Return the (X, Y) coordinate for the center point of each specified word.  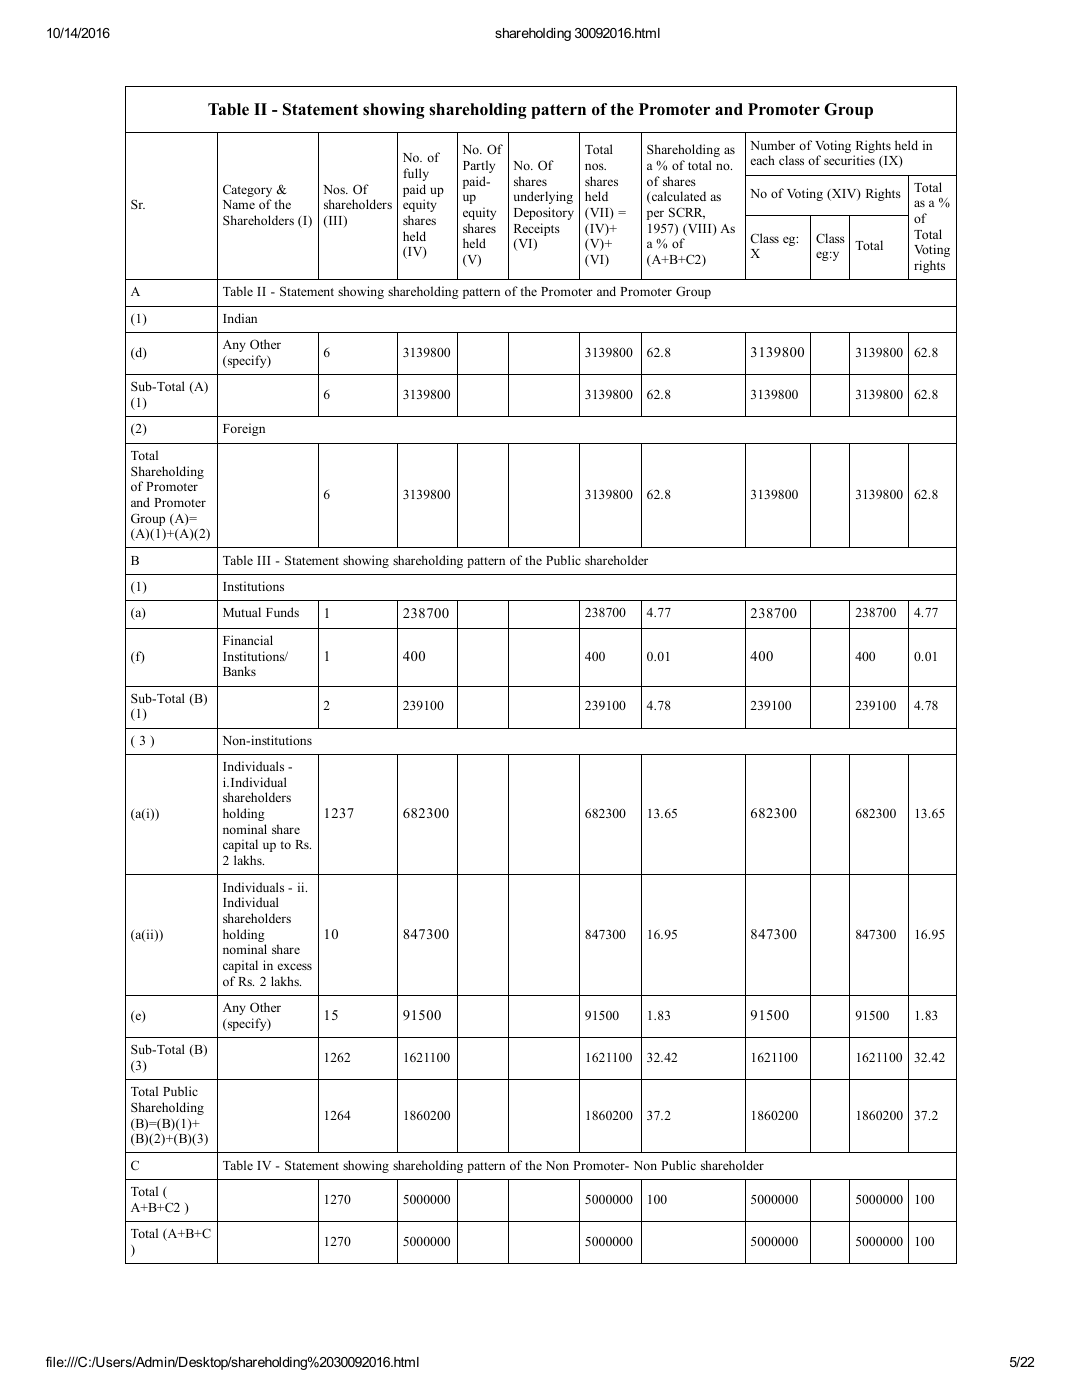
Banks (239, 671)
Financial (248, 640)
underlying (543, 197)
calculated (678, 197)
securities (849, 160)
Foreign (244, 429)
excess (295, 966)
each (763, 160)
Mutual (242, 612)
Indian (240, 318)
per (655, 215)
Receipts (537, 229)
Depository (544, 213)
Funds (282, 612)
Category (247, 190)
